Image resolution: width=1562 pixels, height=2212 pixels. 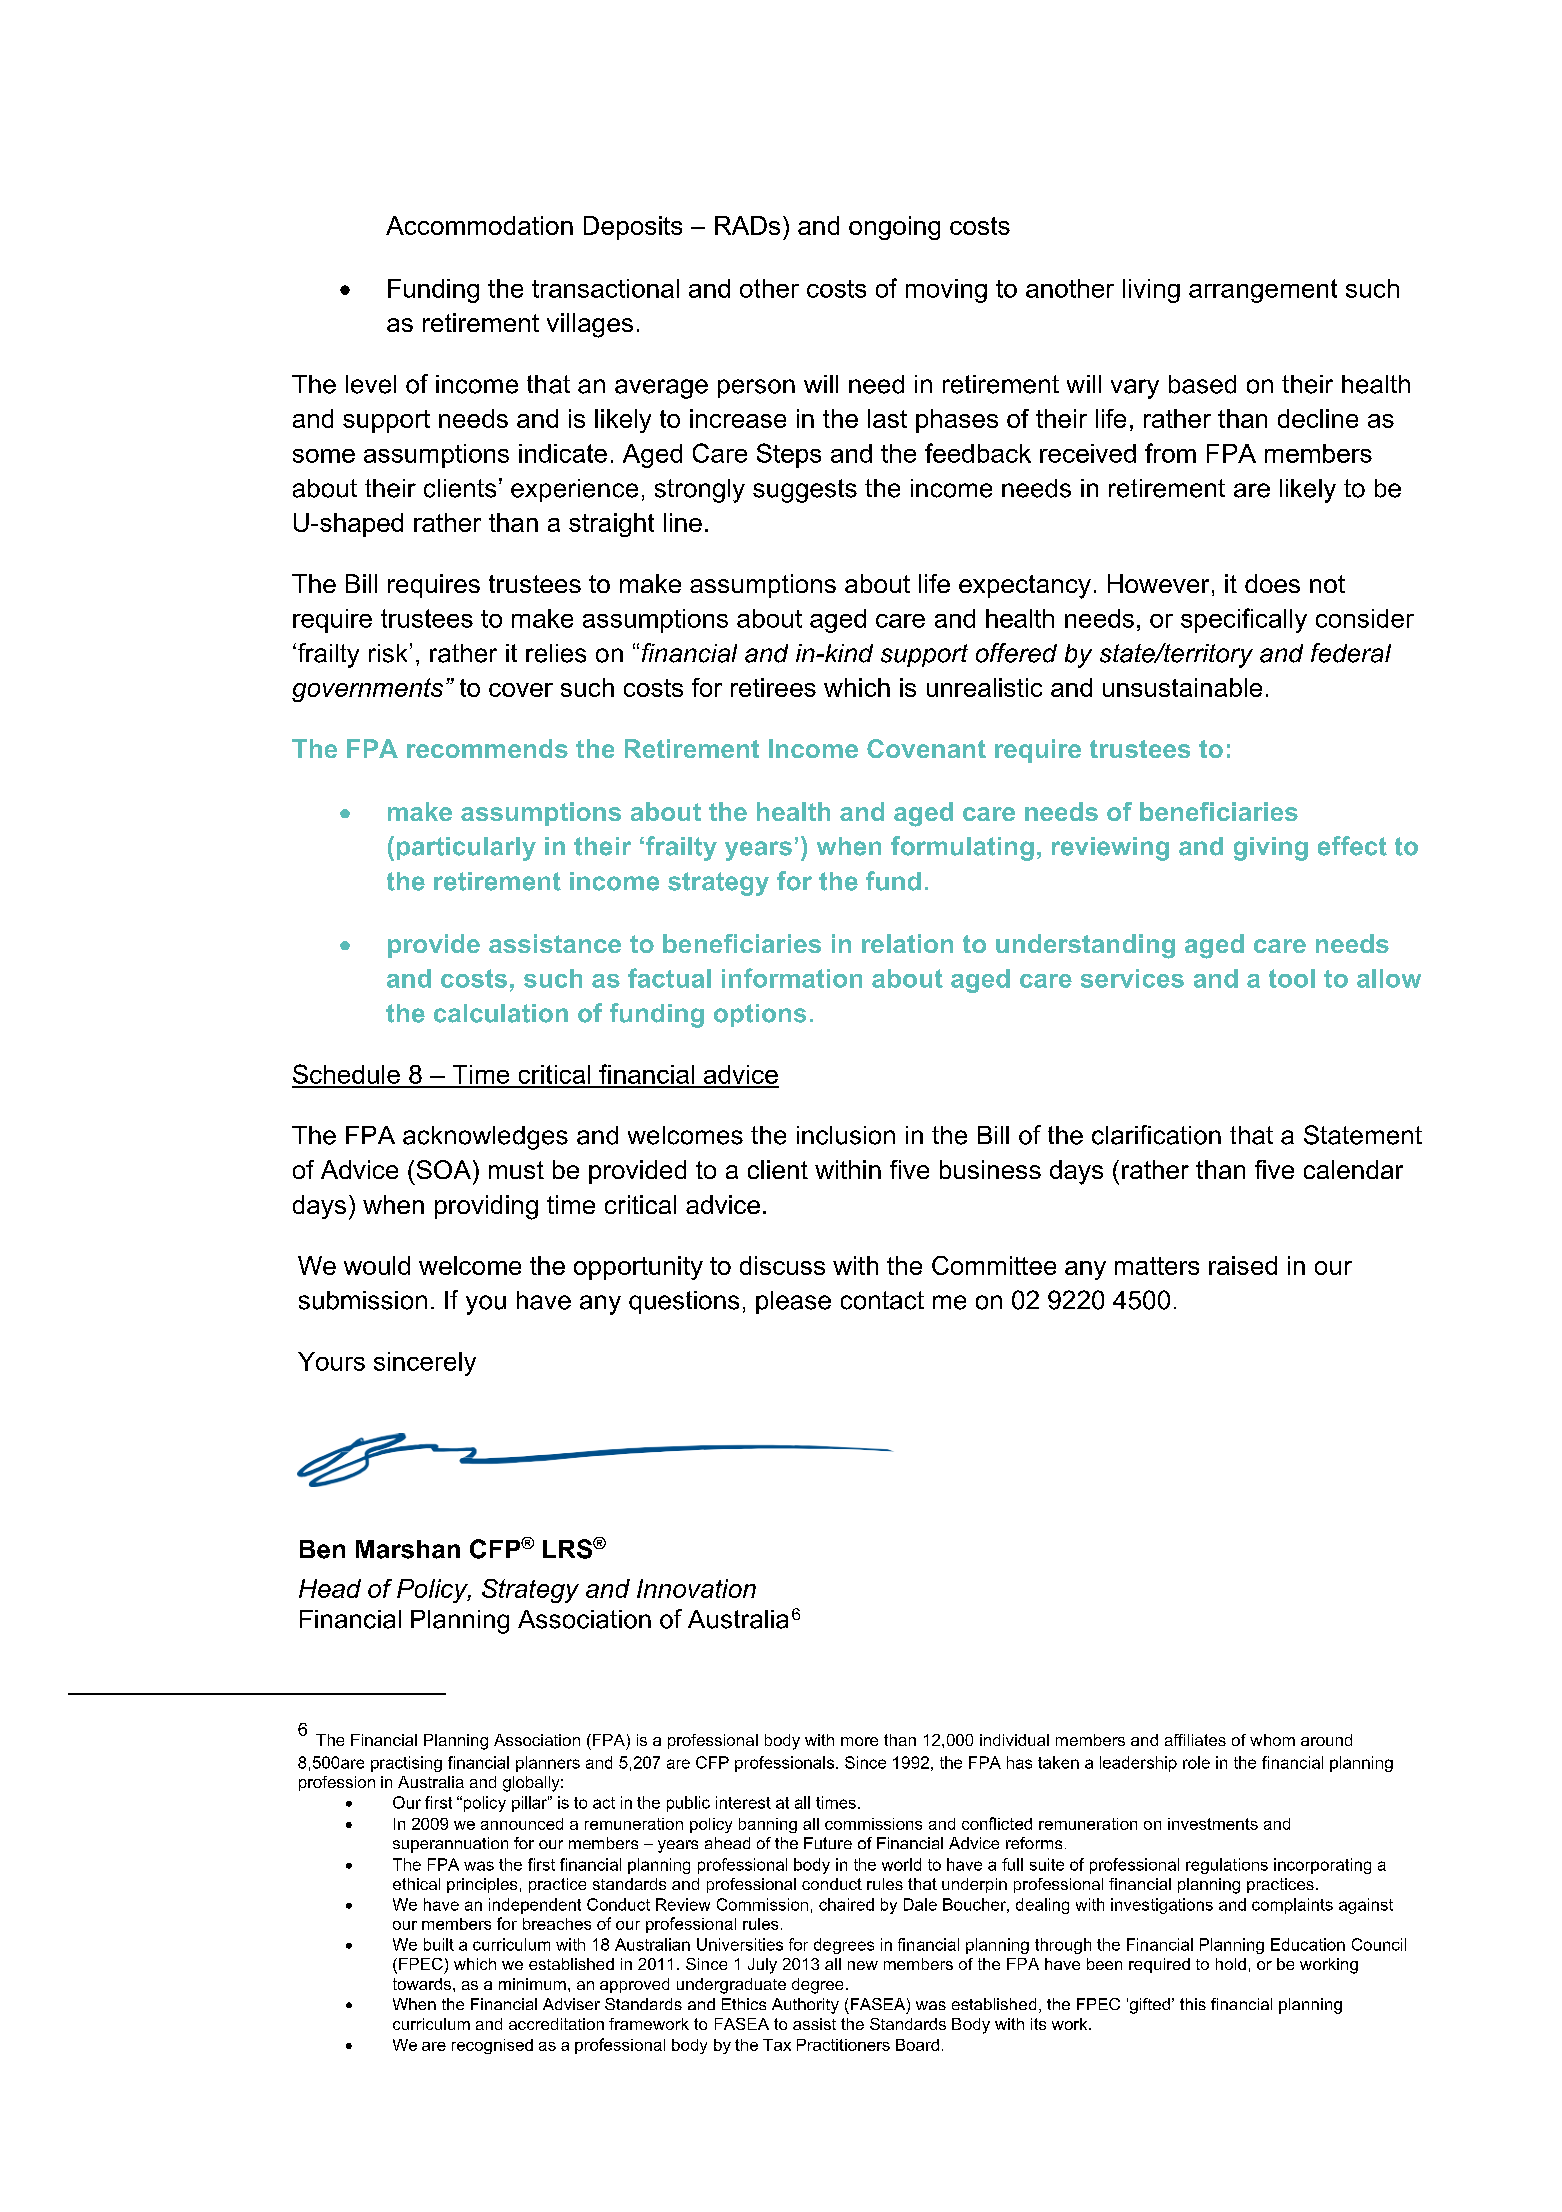 What do you see at coordinates (1263, 291) in the page?
I see `arrangement` at bounding box center [1263, 291].
